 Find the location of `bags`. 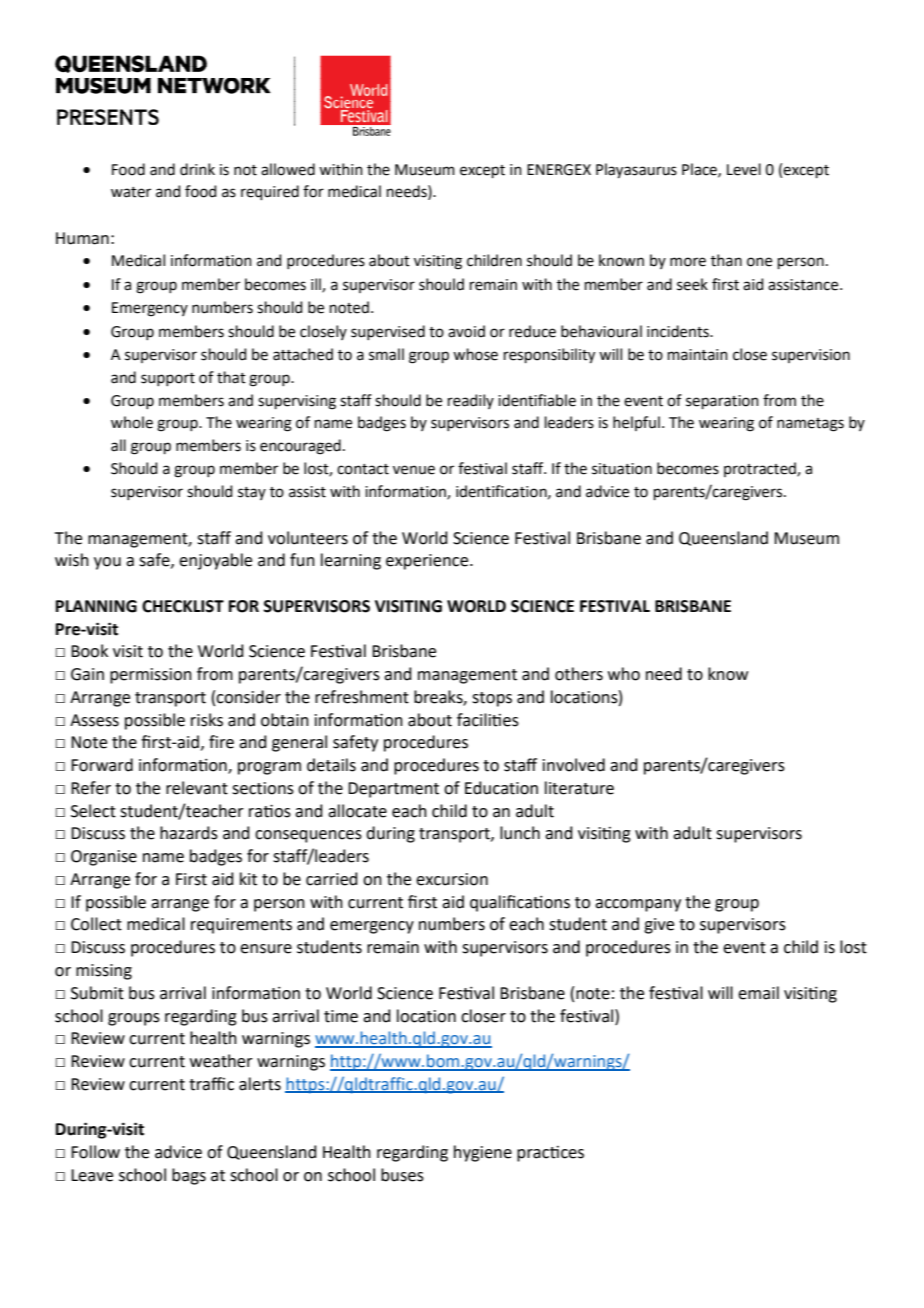

bags is located at coordinates (189, 1176).
